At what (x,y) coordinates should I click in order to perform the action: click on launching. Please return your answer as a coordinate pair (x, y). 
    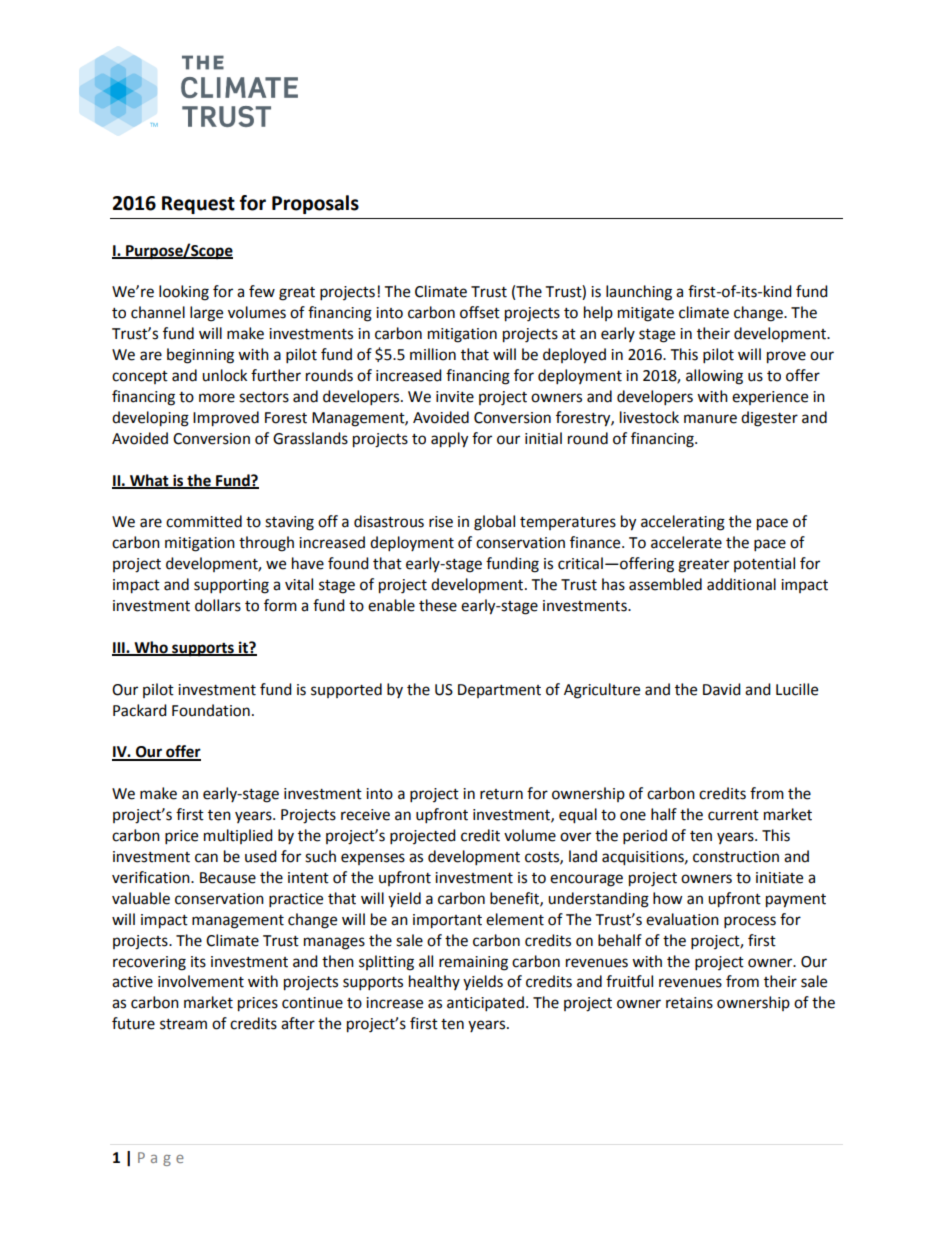
    Looking at the image, I should click on (639, 293).
